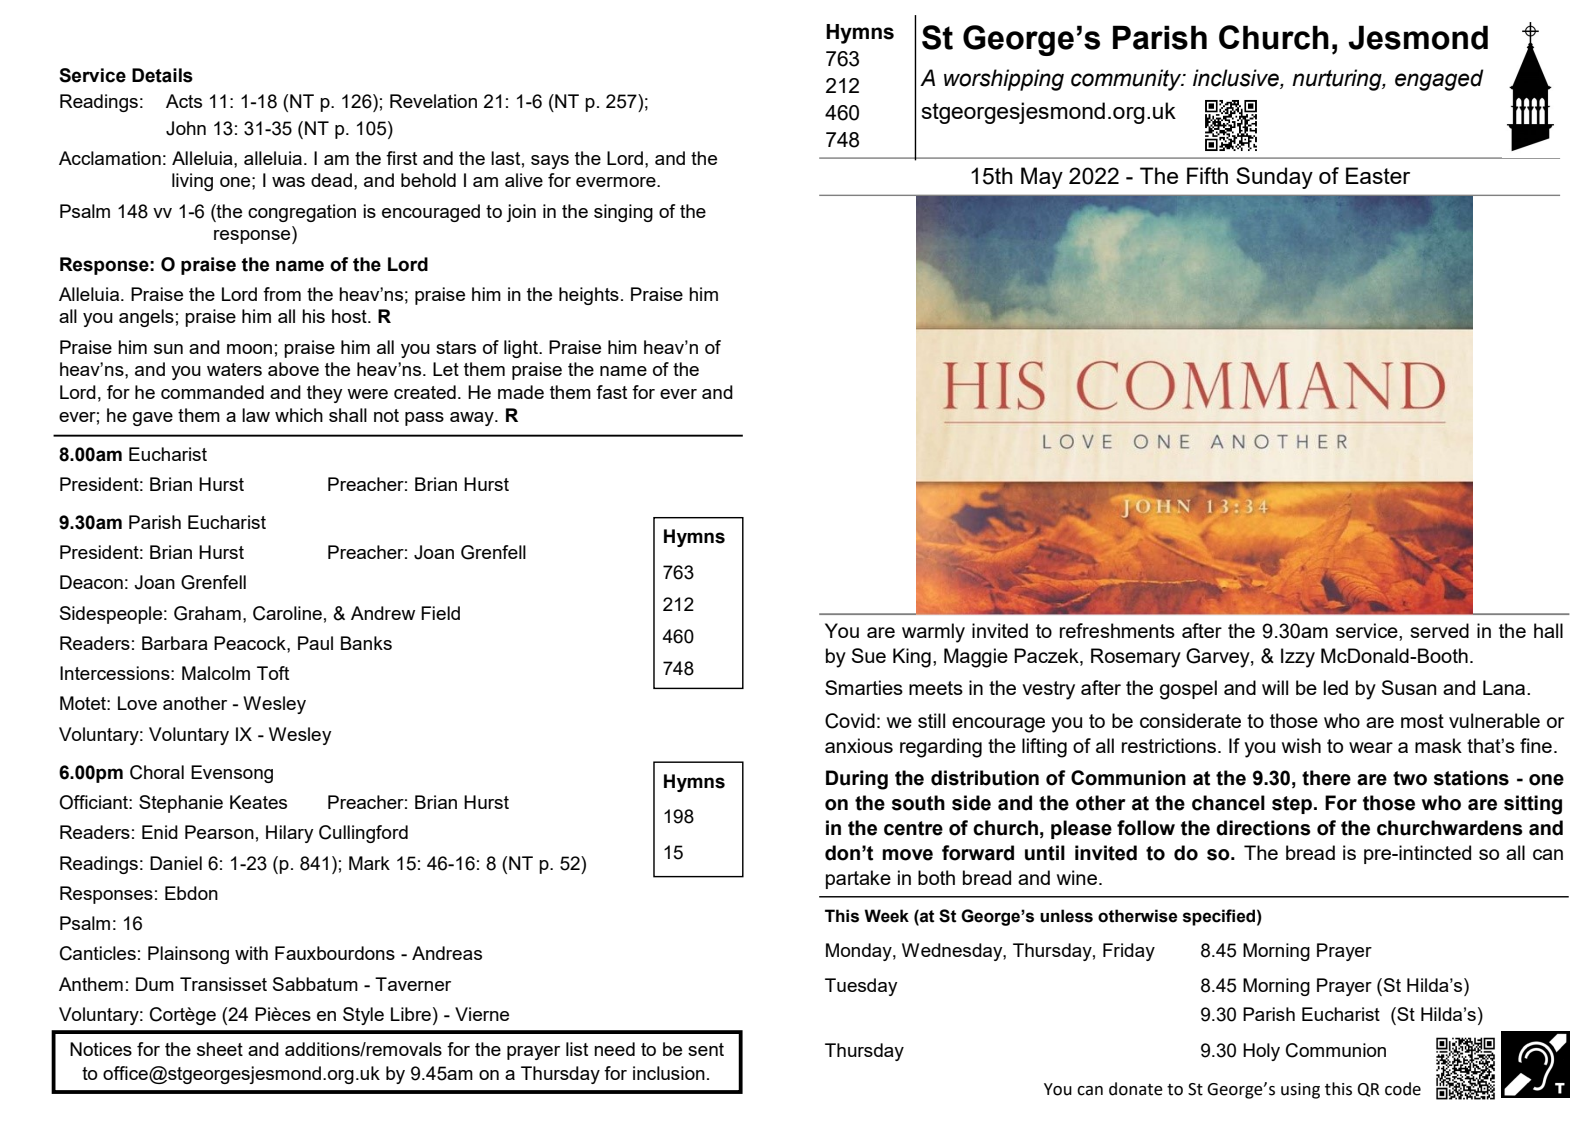 Image resolution: width=1593 pixels, height=1127 pixels. What do you see at coordinates (1403, 1089) in the page?
I see `code` at bounding box center [1403, 1089].
